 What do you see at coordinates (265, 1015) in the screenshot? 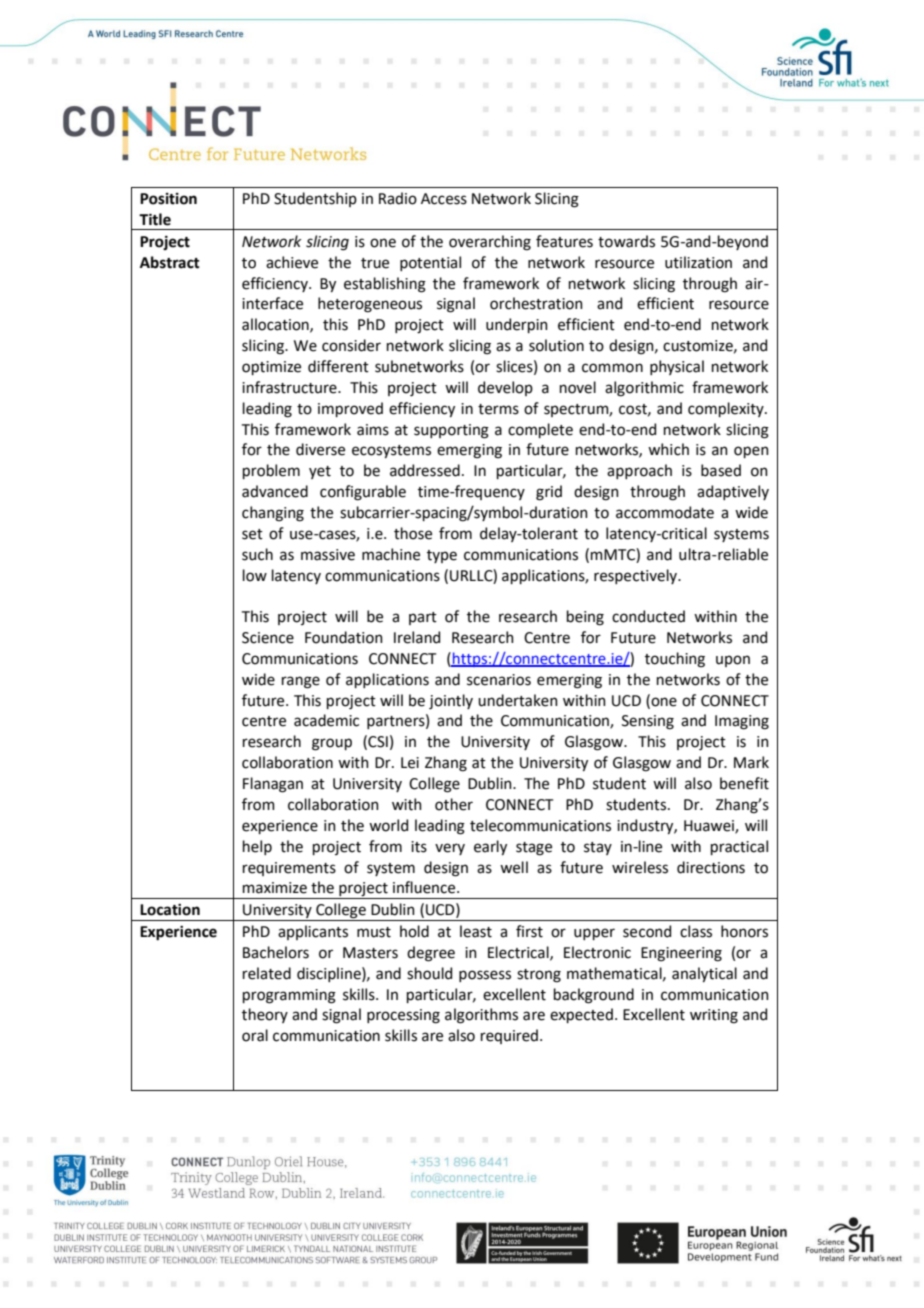
I see `theory` at bounding box center [265, 1015].
